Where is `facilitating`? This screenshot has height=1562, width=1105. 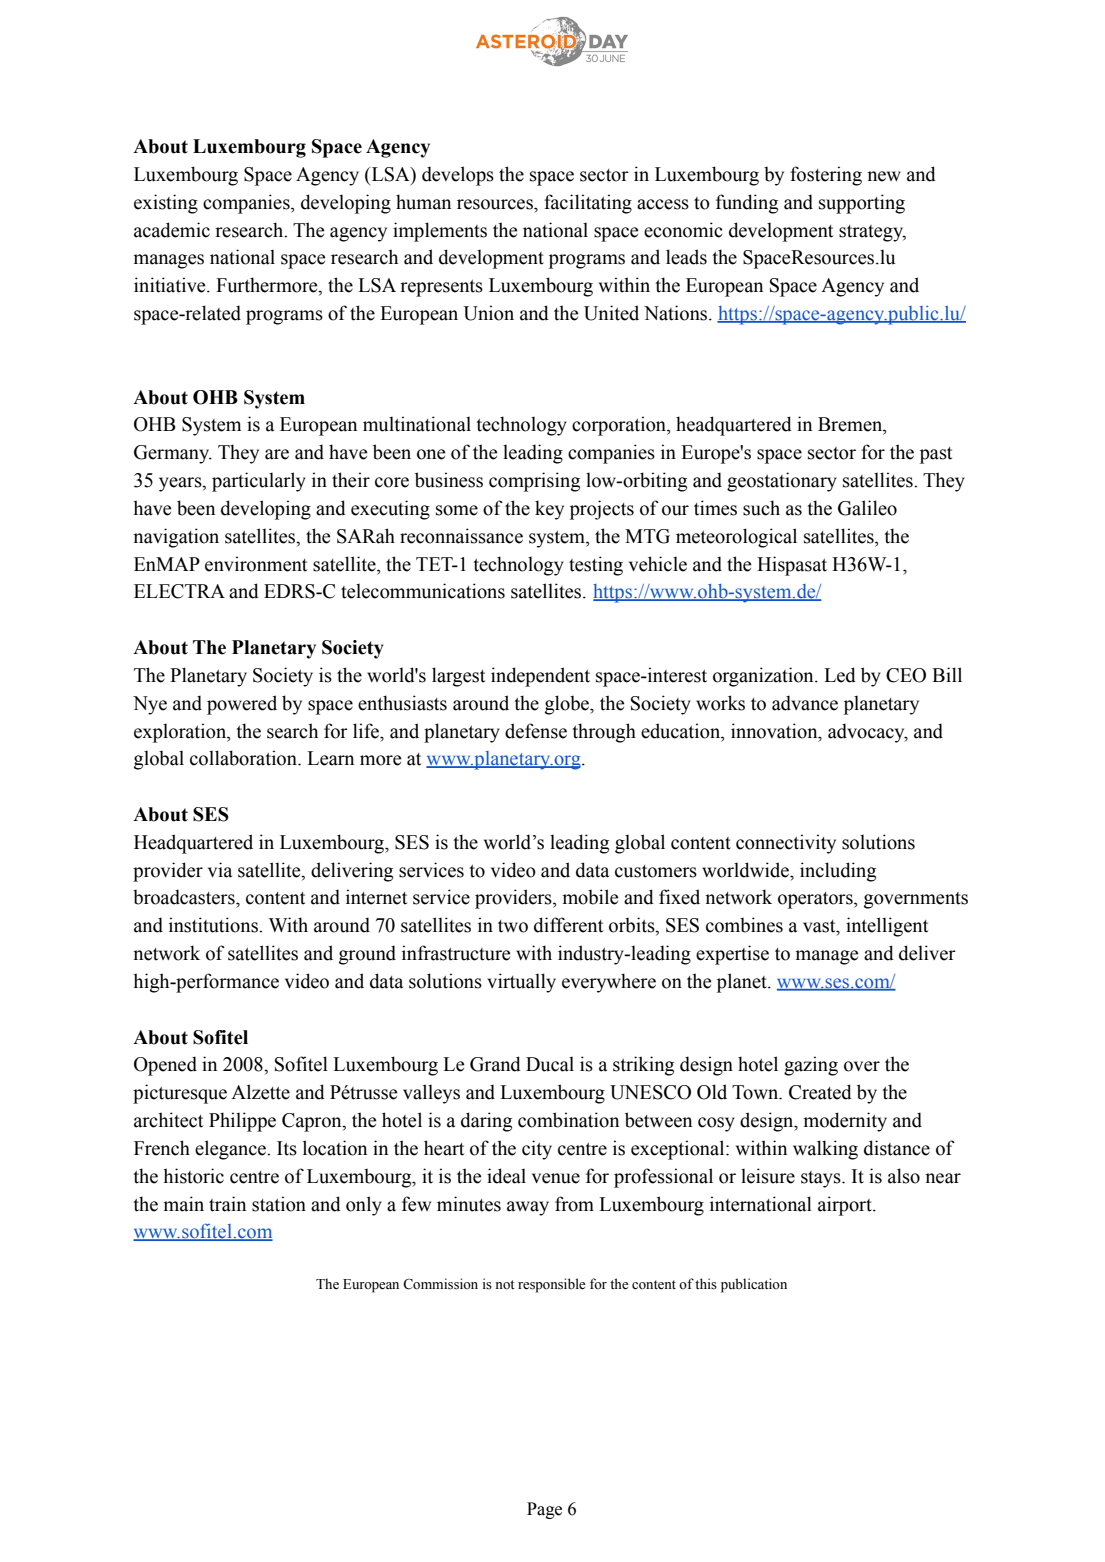 facilitating is located at coordinates (588, 204).
